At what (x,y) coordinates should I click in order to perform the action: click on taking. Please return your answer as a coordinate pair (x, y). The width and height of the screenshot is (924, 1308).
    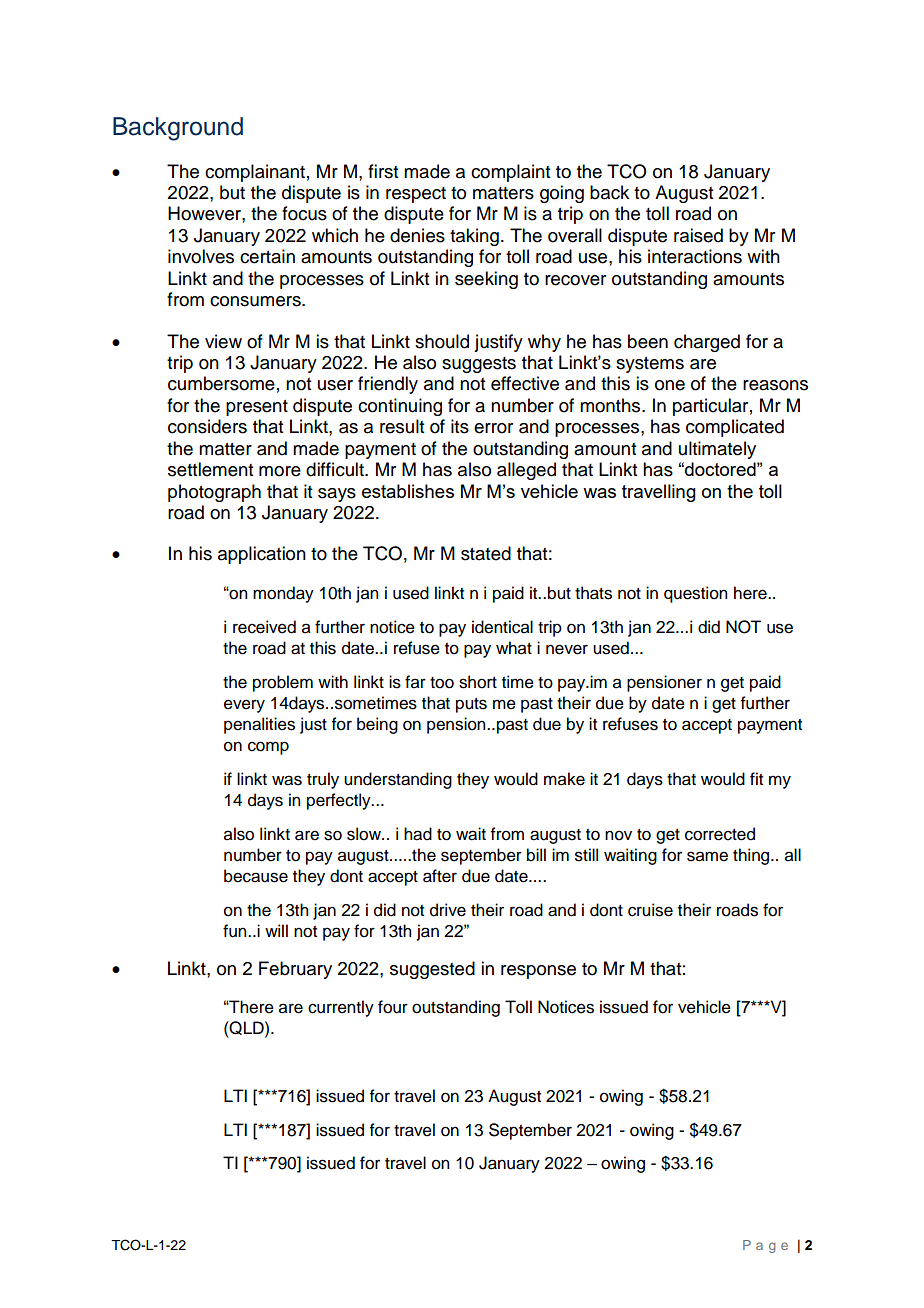
    Looking at the image, I should click on (474, 237).
